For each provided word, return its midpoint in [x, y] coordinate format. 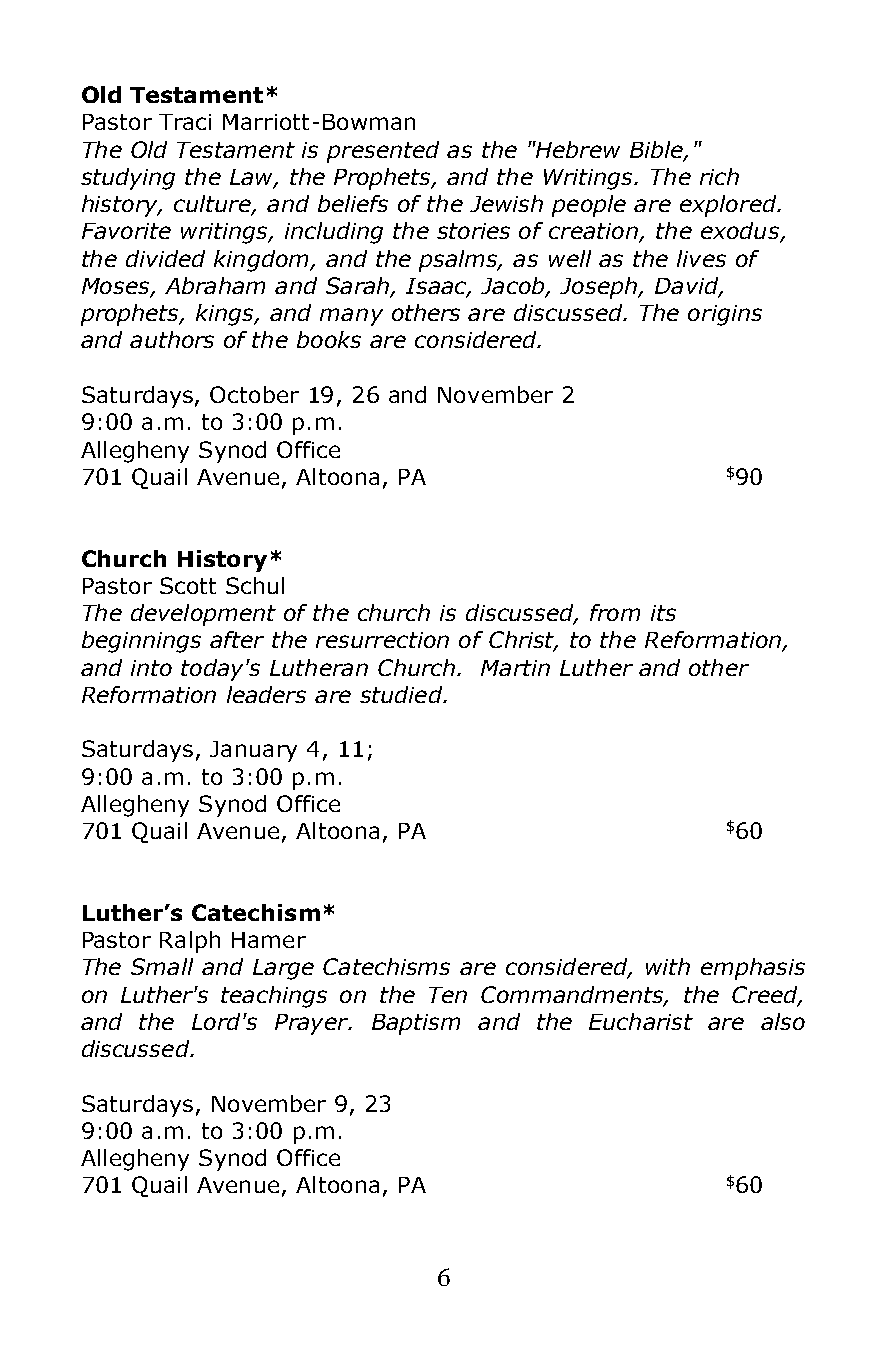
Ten [448, 995]
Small [162, 966]
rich [719, 176]
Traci [185, 122]
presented [383, 152]
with [668, 966]
